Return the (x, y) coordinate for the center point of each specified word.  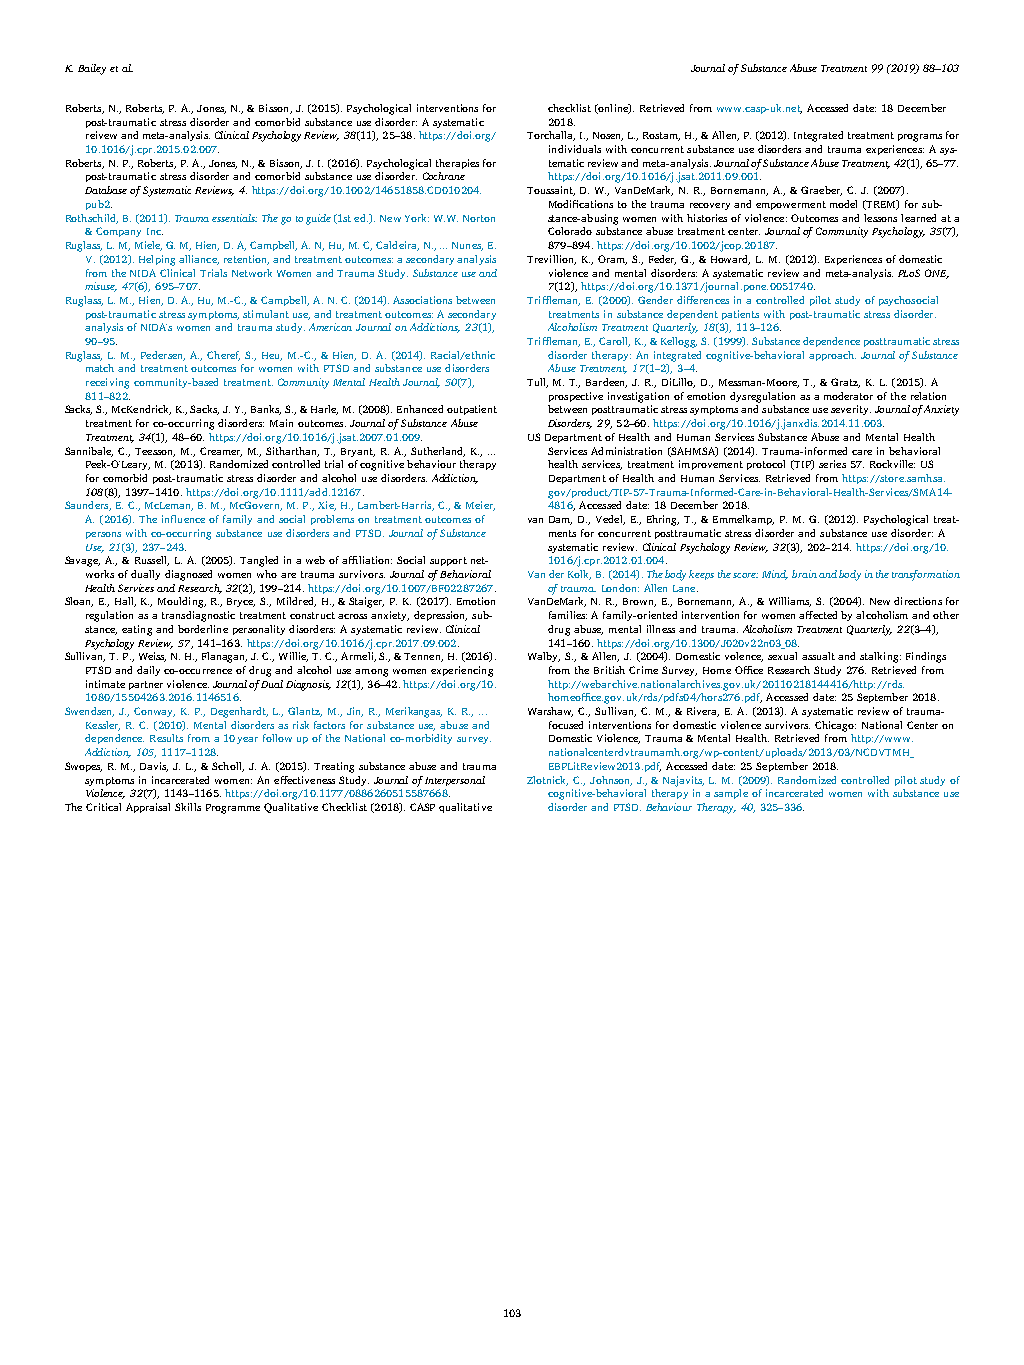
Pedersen (163, 356)
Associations (422, 300)
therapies (457, 164)
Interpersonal (455, 781)
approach (832, 356)
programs (920, 138)
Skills (188, 807)
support (448, 561)
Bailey (92, 69)
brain (804, 574)
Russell (152, 561)
